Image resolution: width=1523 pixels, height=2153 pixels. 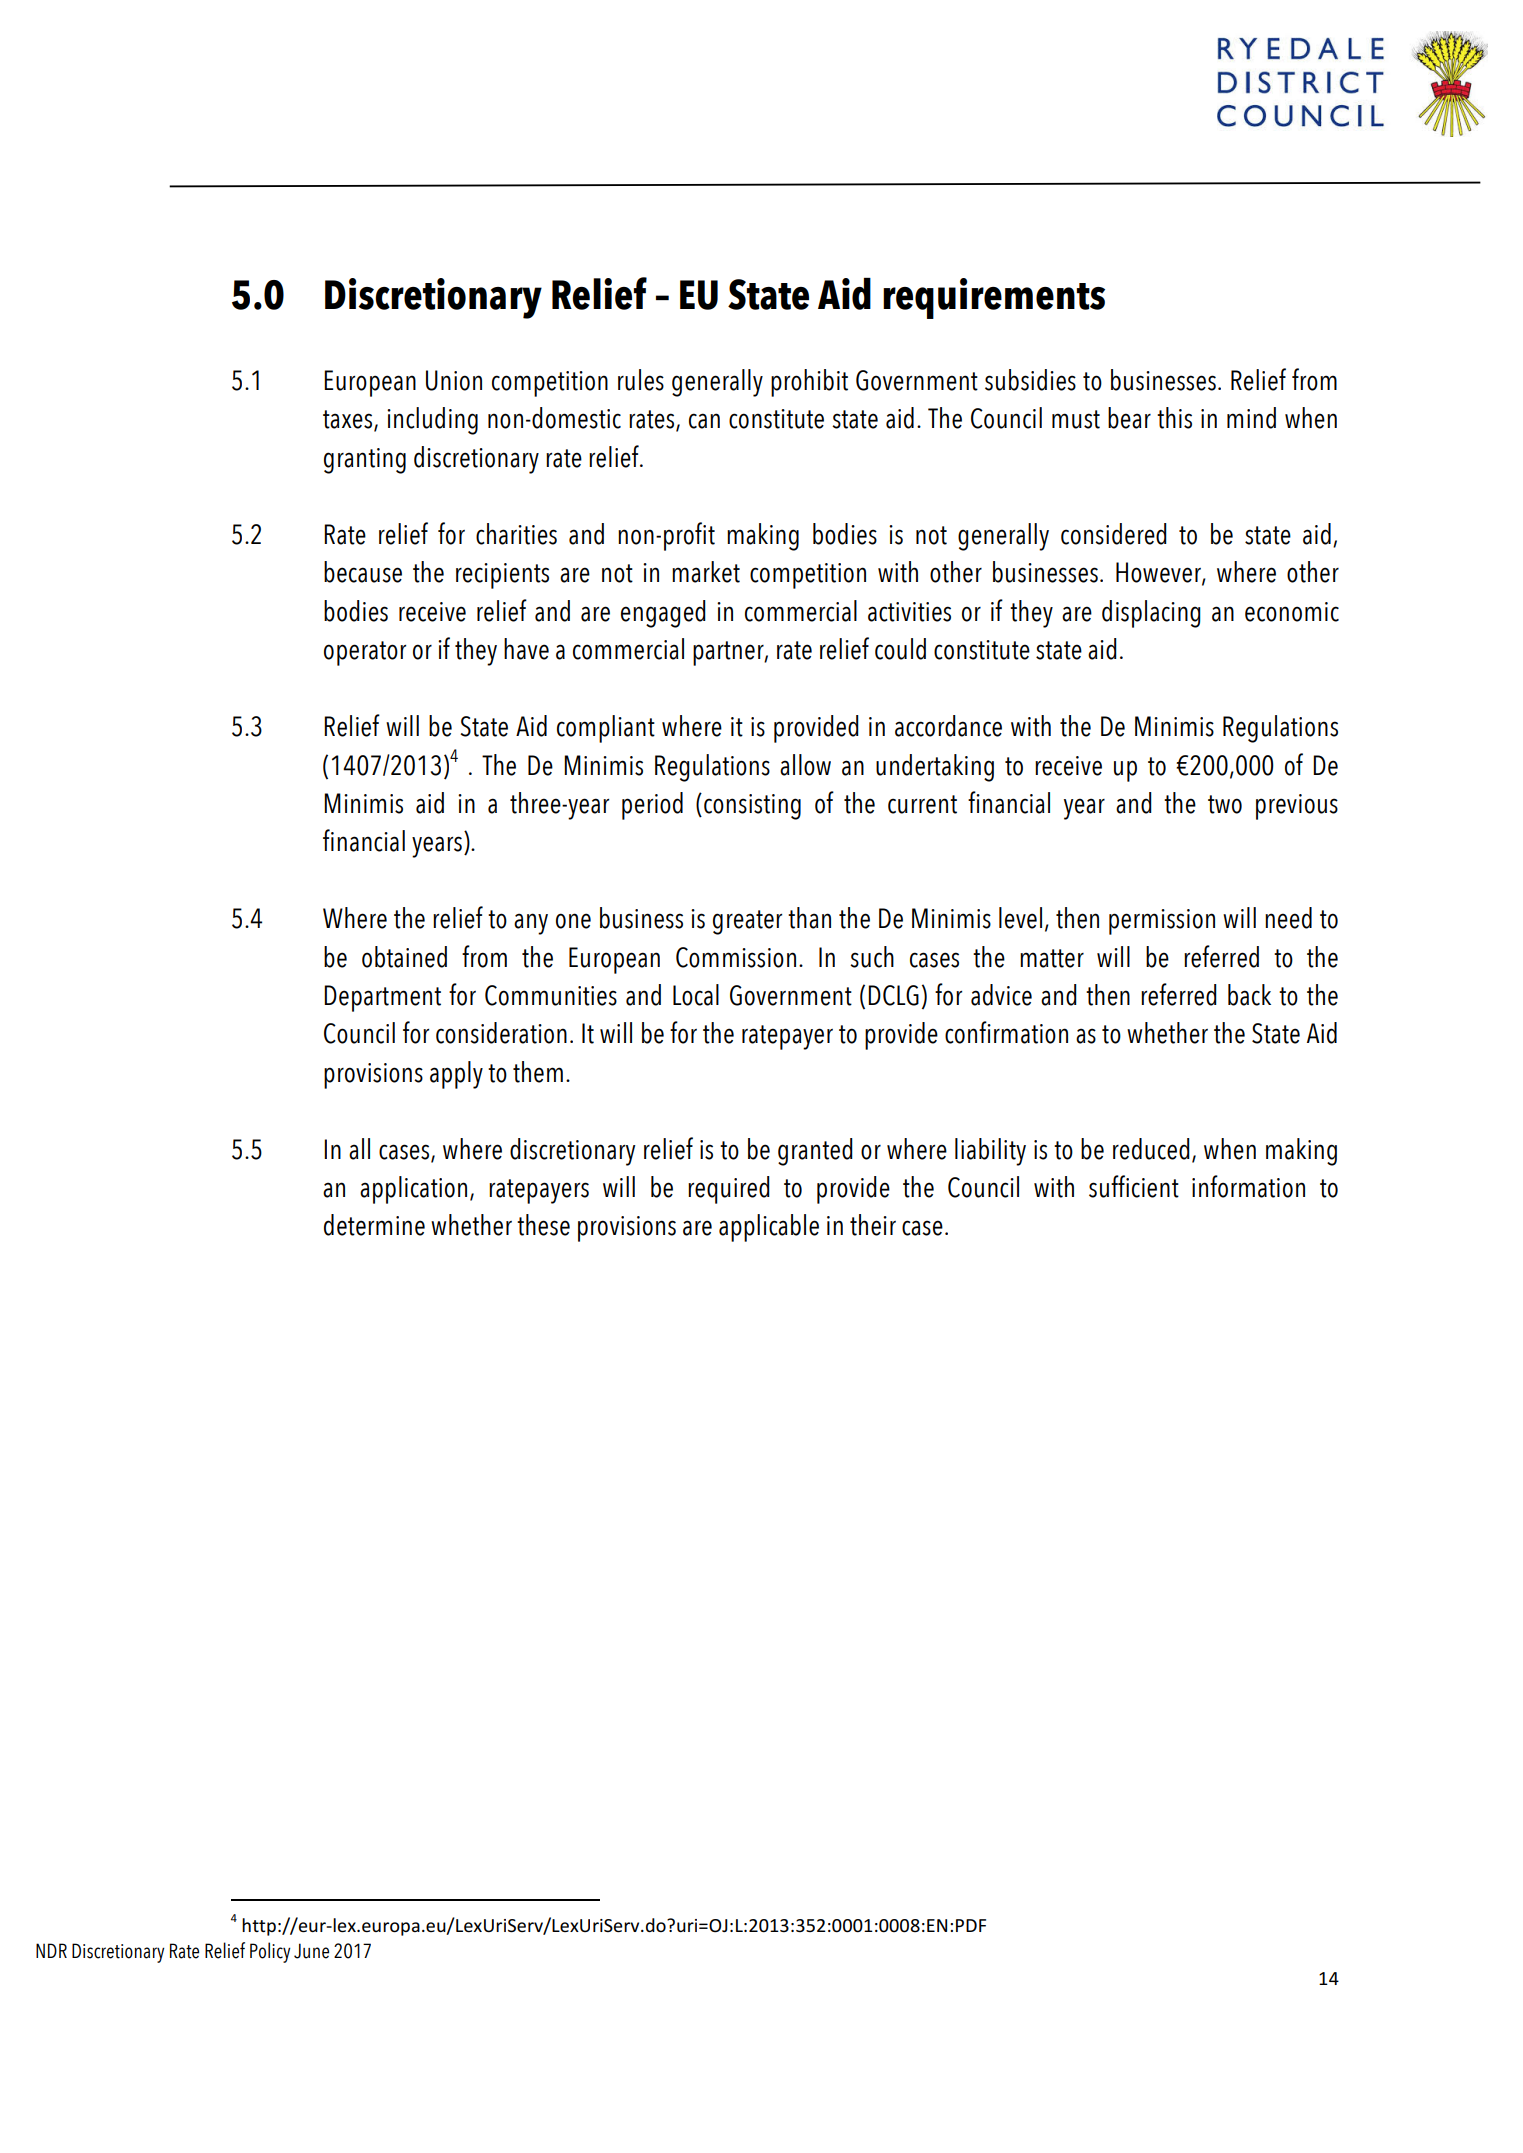 I want to click on reduced, so click(x=1151, y=1149).
